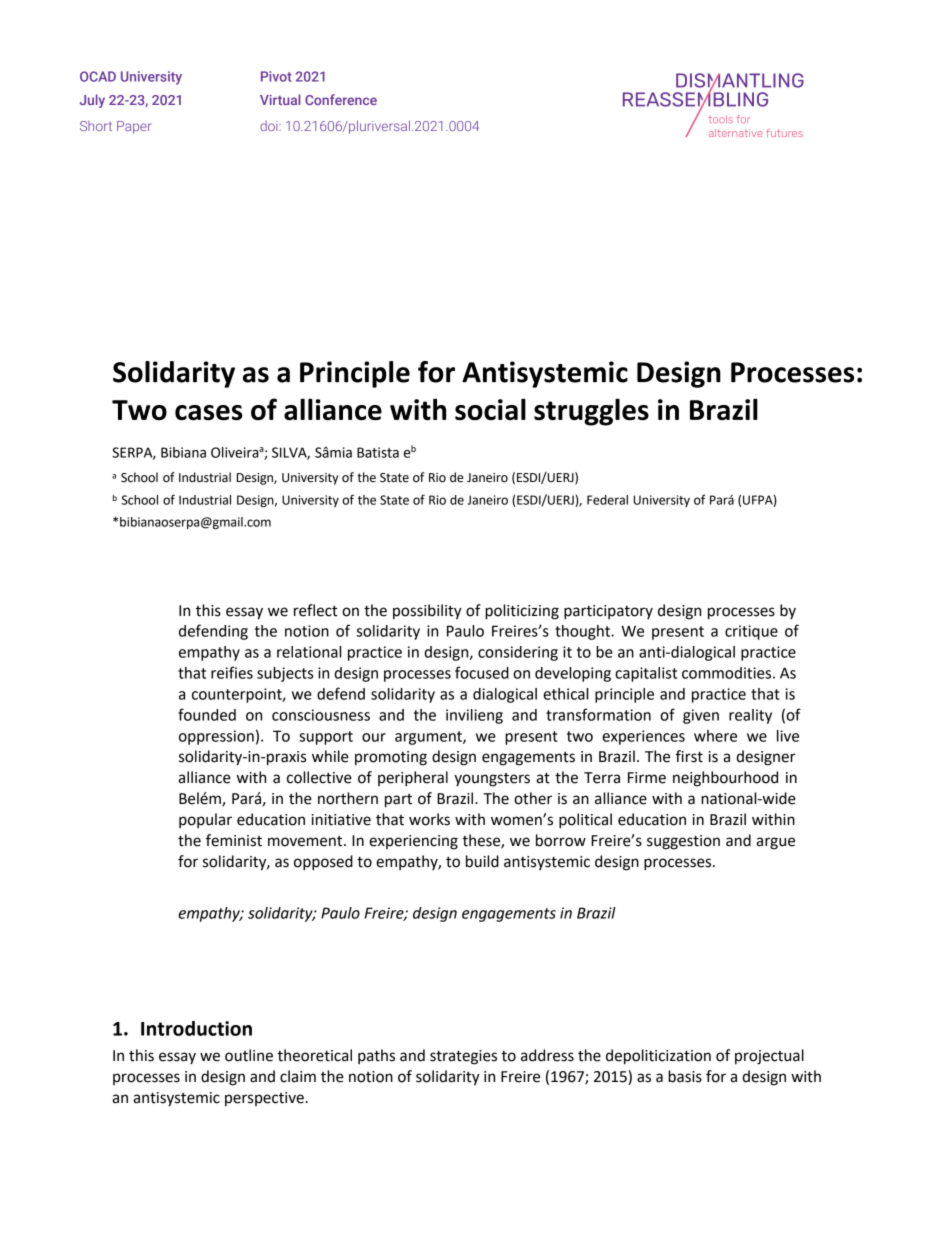 The height and width of the screenshot is (1233, 952). Describe the element at coordinates (429, 738) in the screenshot. I see `argument` at that location.
